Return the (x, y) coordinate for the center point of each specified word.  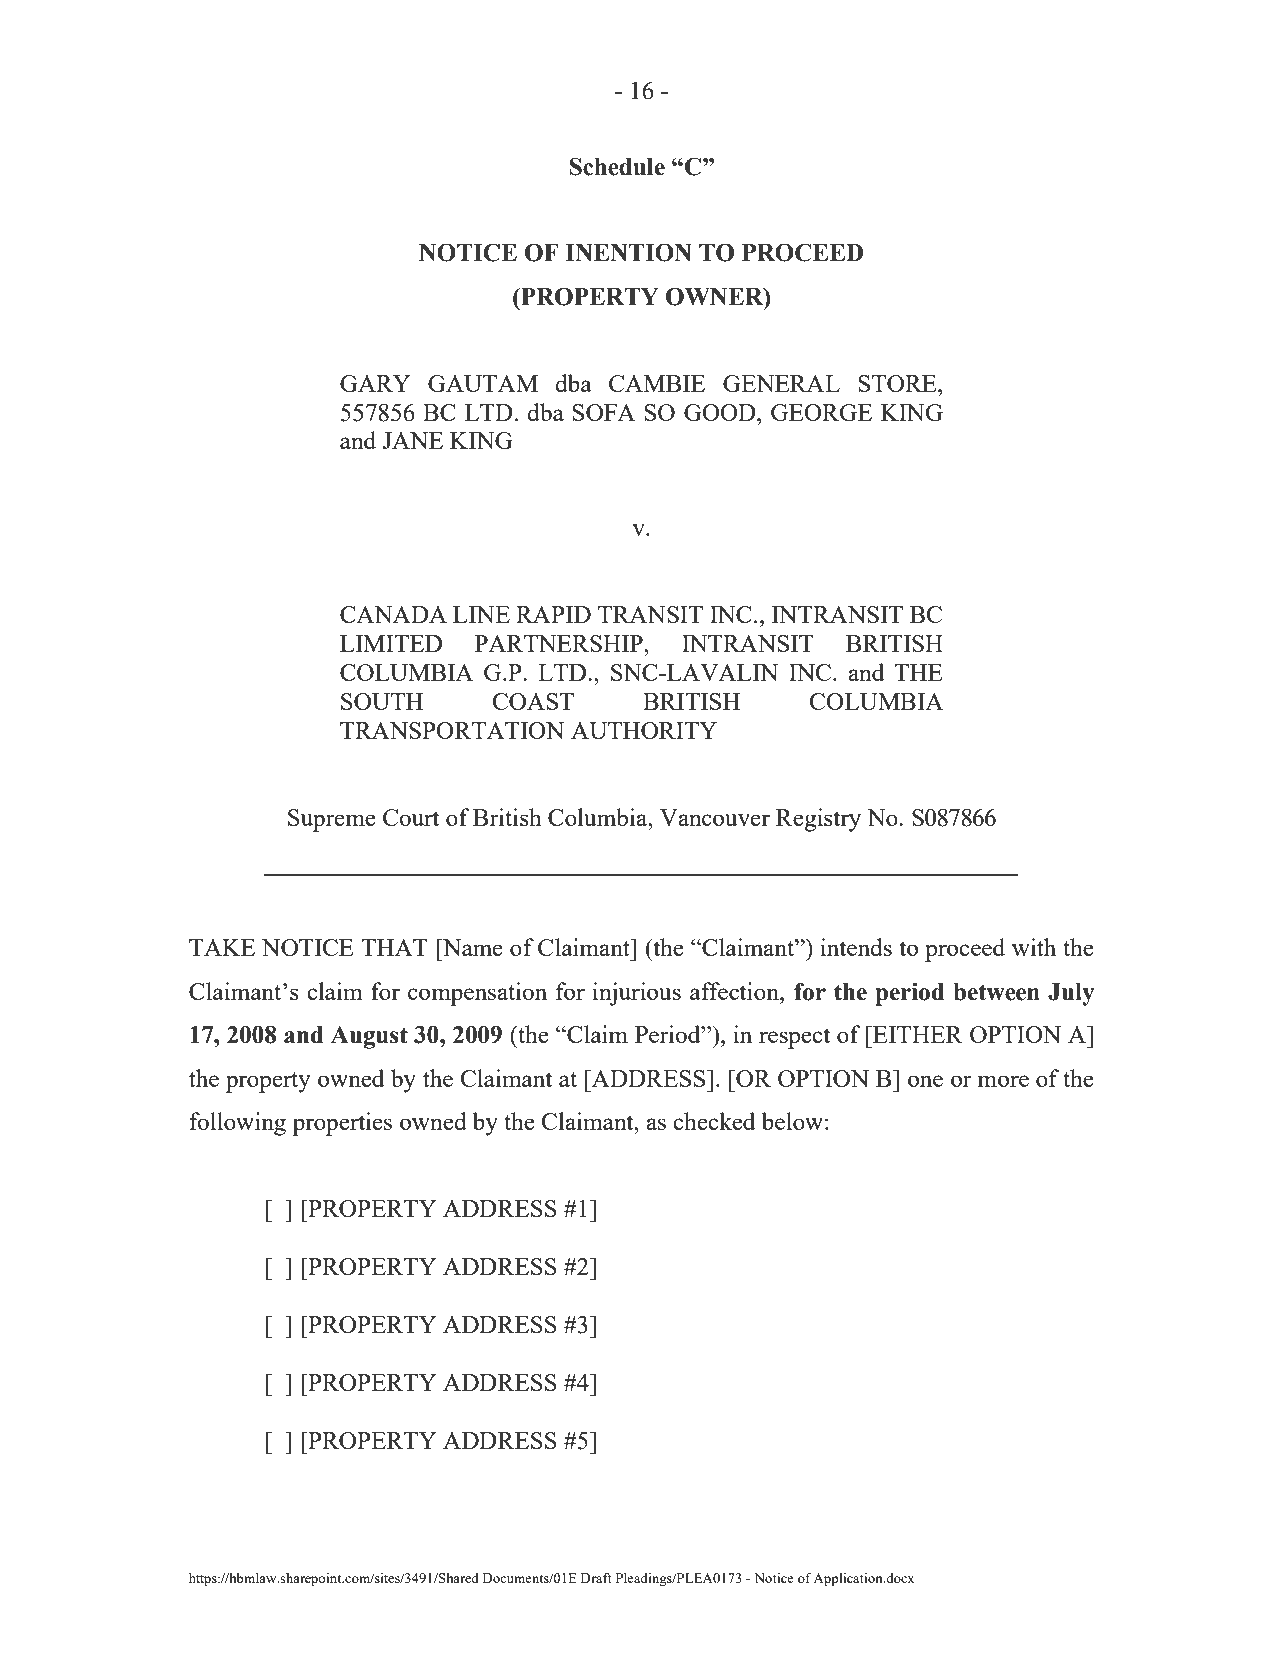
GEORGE (821, 412)
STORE (898, 383)
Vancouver (715, 817)
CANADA (393, 614)
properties (342, 1124)
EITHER (917, 1034)
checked (714, 1121)
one (925, 1081)
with (1034, 947)
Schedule (617, 166)
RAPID (553, 614)
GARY (375, 383)
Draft (596, 1577)
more (1003, 1081)
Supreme (331, 820)
